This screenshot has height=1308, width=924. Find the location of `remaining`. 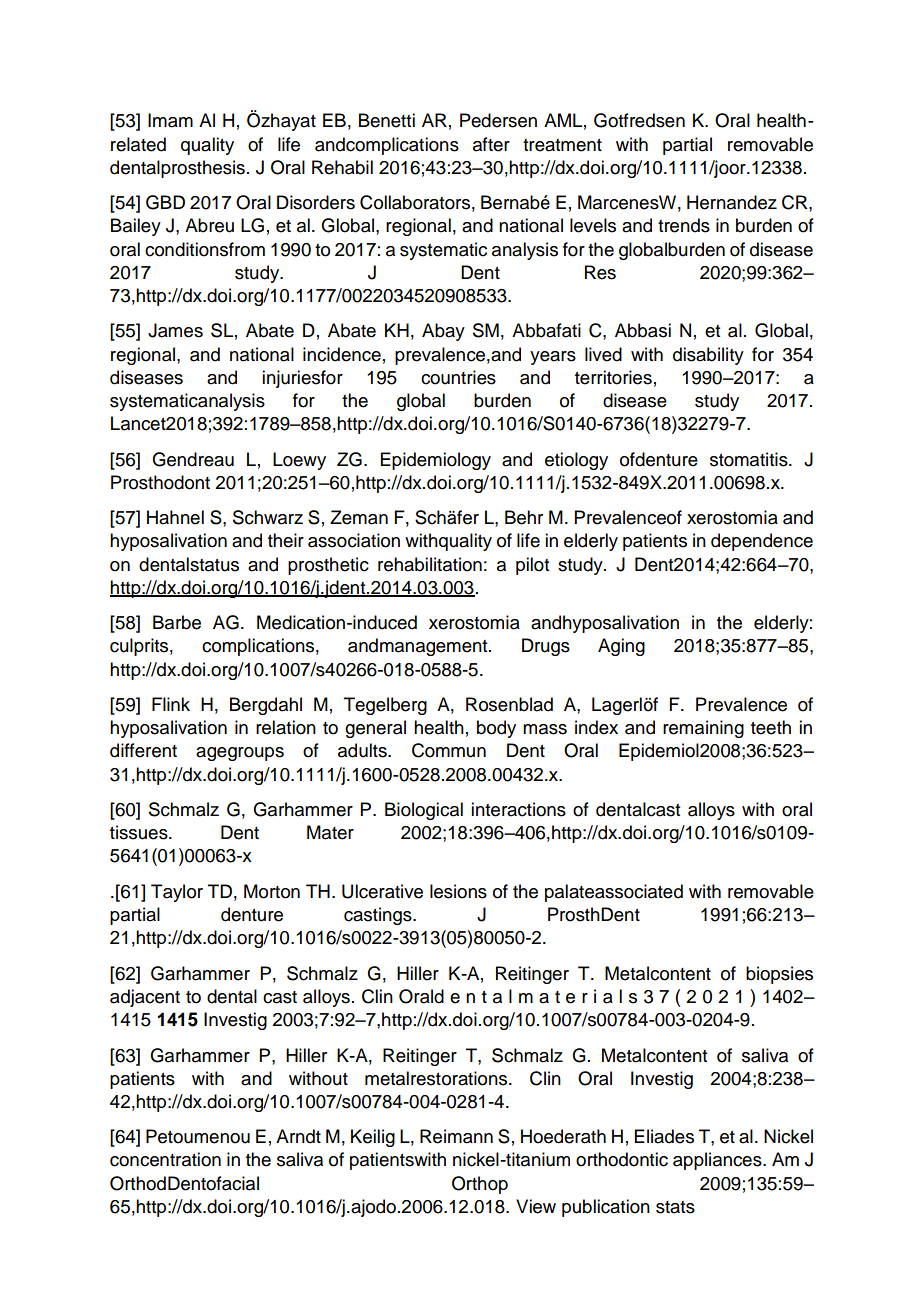

remaining is located at coordinates (703, 729).
